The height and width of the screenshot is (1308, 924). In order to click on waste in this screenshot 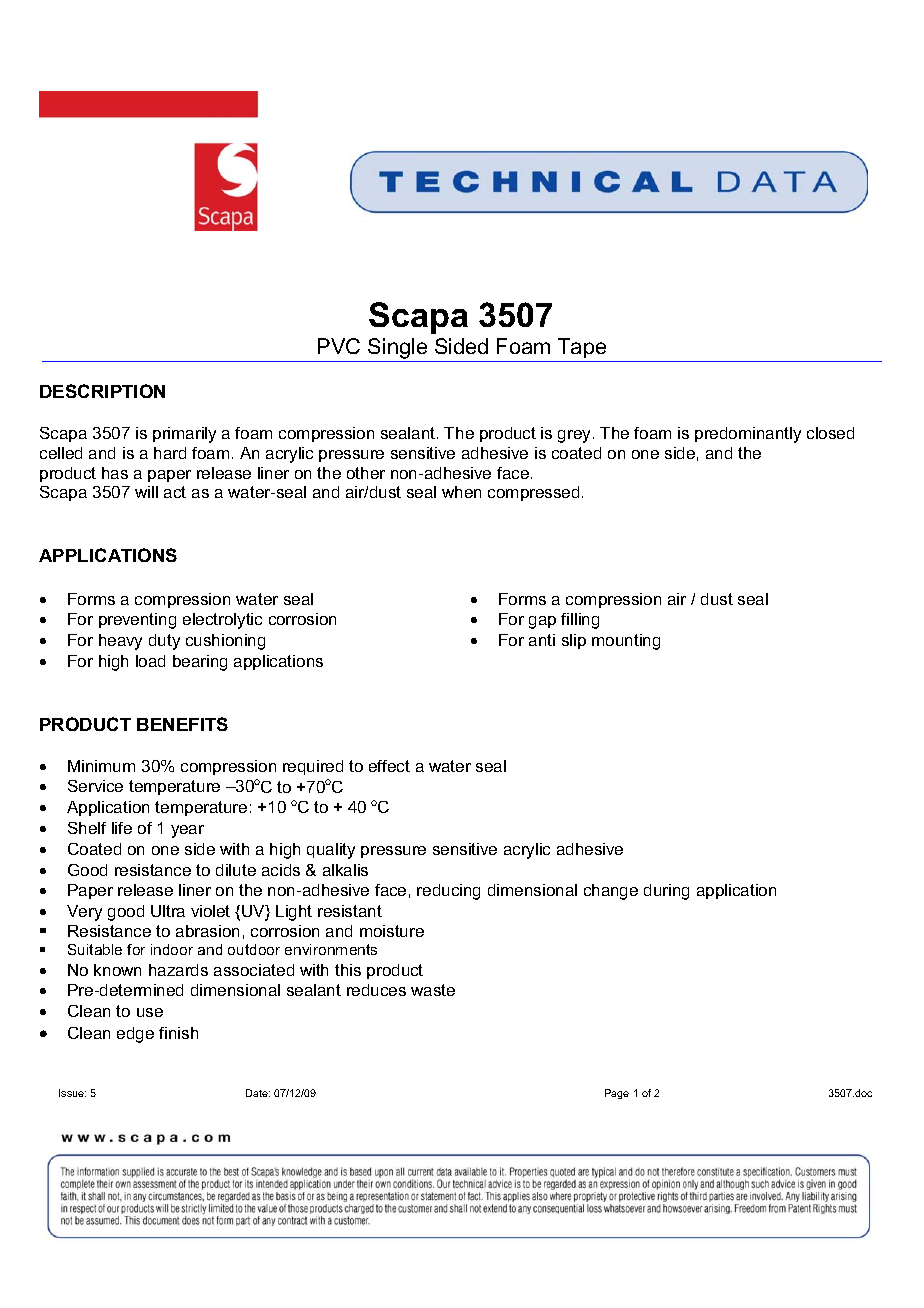, I will do `click(433, 990)`.
